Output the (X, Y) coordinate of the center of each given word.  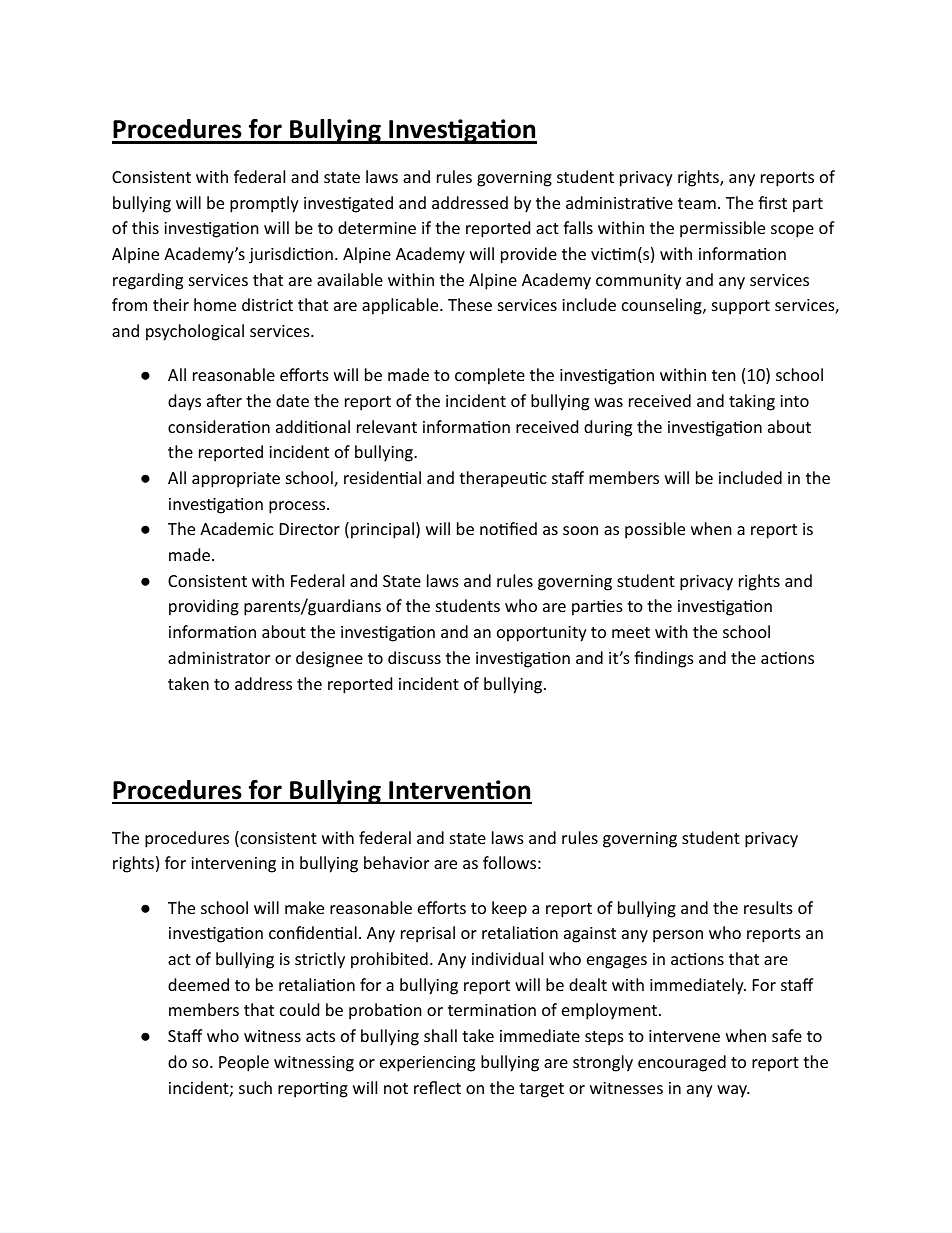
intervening (233, 865)
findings (664, 659)
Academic (237, 528)
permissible (722, 229)
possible (655, 530)
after (224, 400)
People (244, 1063)
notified (508, 528)
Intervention (459, 791)
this (145, 227)
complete (490, 376)
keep (509, 909)
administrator (219, 657)
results (768, 907)
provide (529, 255)
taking (752, 402)
